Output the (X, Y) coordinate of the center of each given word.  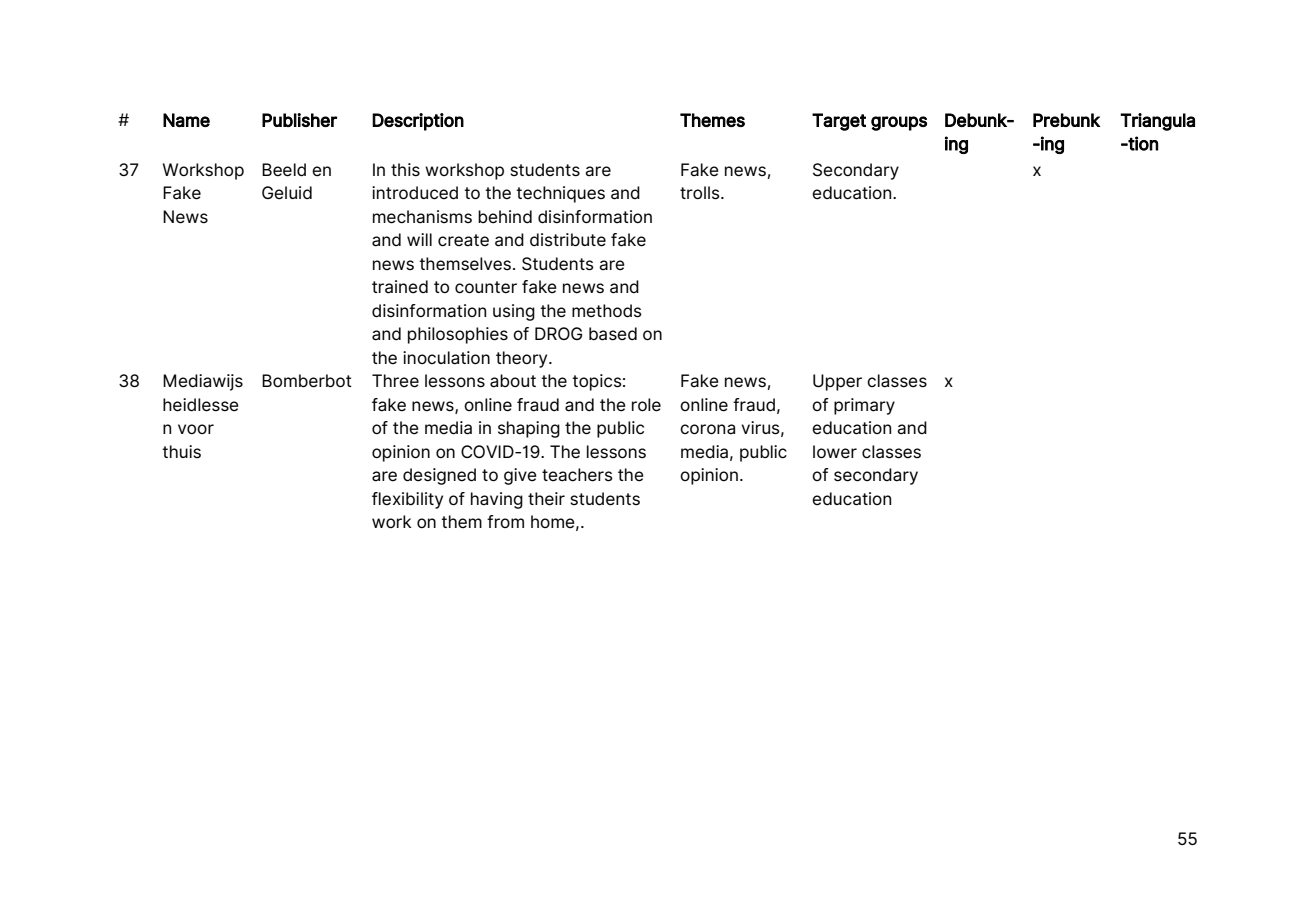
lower (835, 452)
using (514, 312)
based (613, 334)
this (405, 170)
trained (400, 287)
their (546, 499)
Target (839, 122)
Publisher (300, 120)
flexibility (407, 500)
